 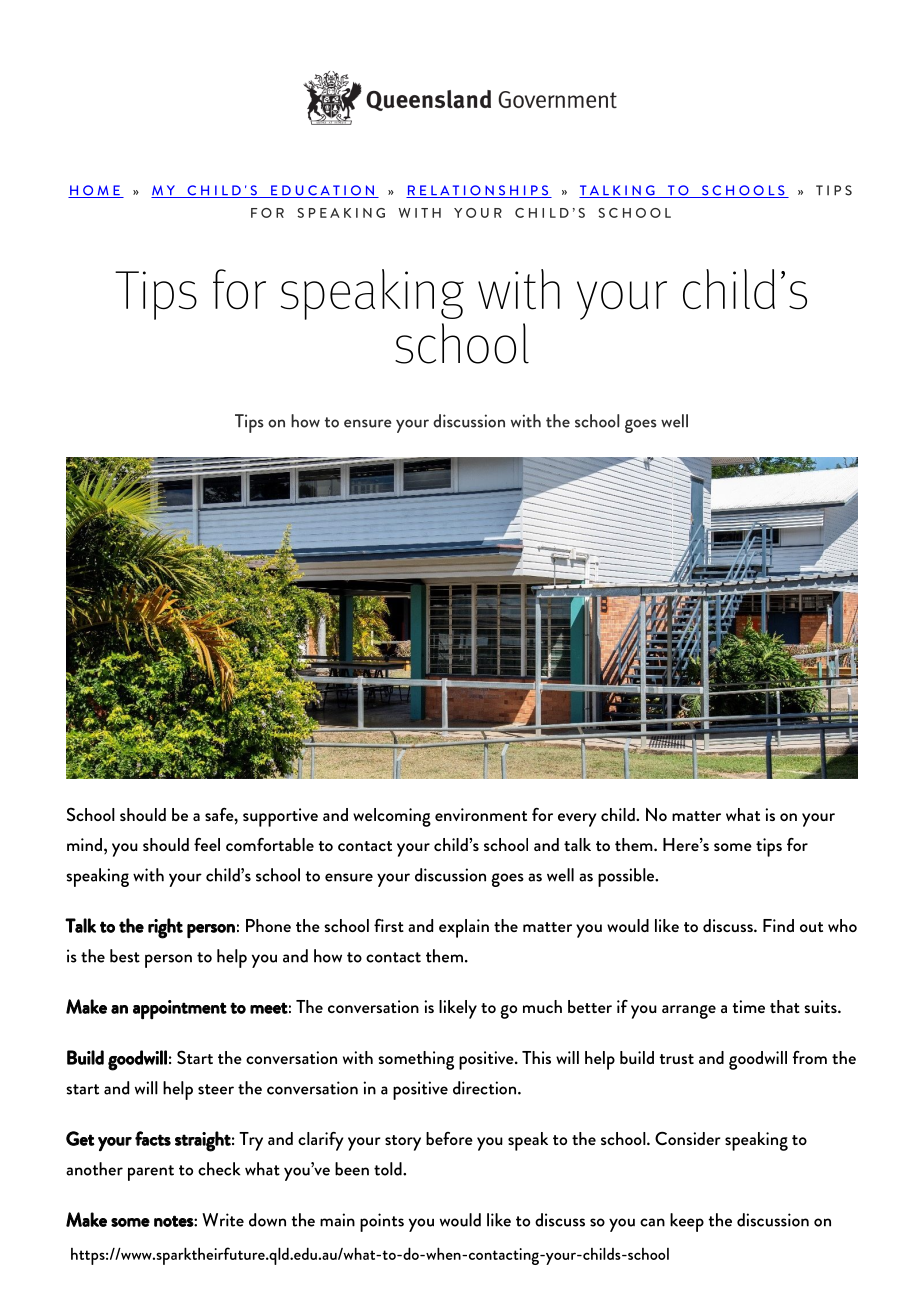 What do you see at coordinates (687, 1222) in the screenshot?
I see `keep` at bounding box center [687, 1222].
